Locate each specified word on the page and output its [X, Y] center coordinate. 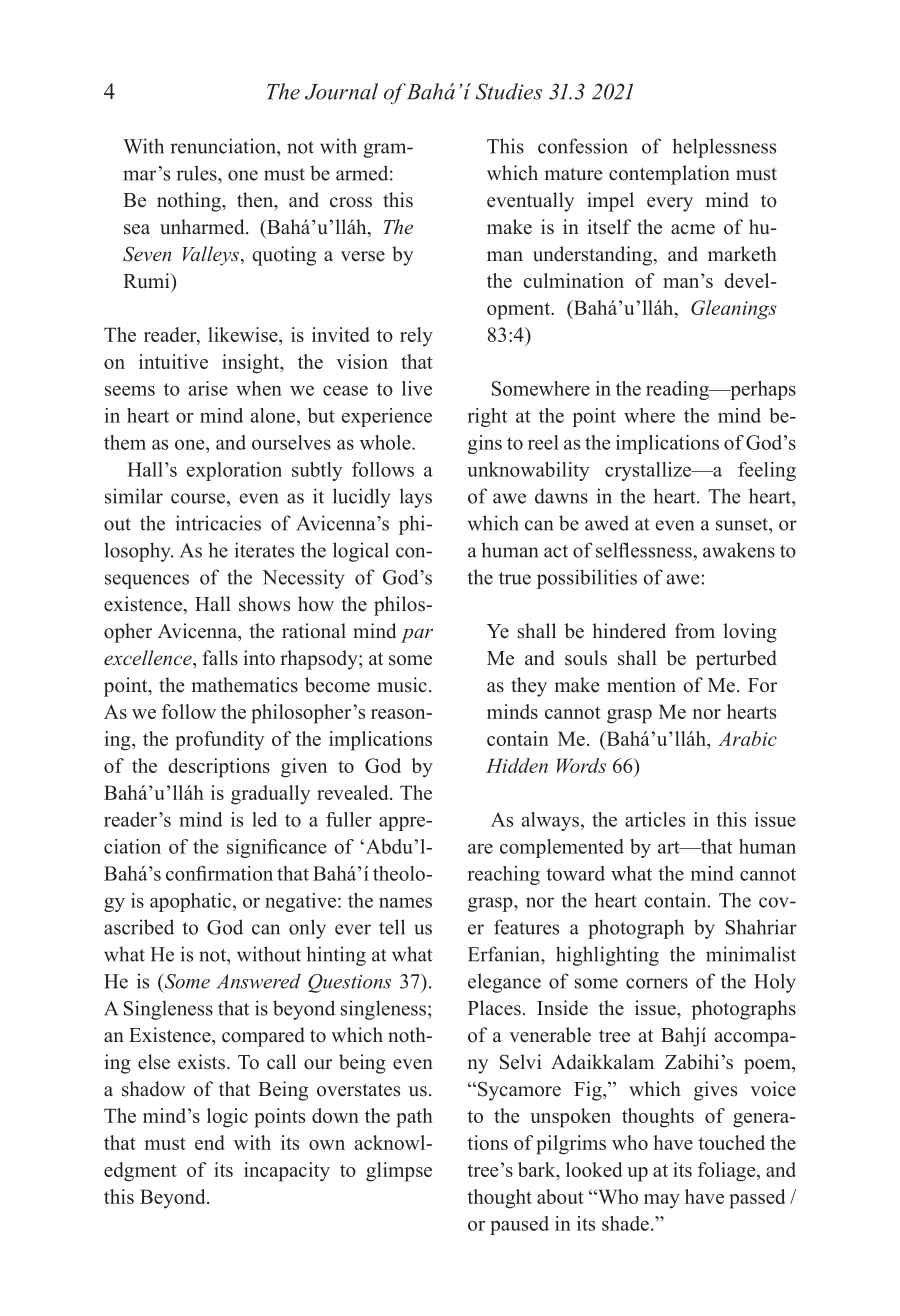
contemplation [669, 175]
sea [137, 229]
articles [655, 819]
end [210, 1142]
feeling [767, 471]
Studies [509, 91]
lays [415, 498]
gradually [270, 795]
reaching [504, 875]
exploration [234, 471]
